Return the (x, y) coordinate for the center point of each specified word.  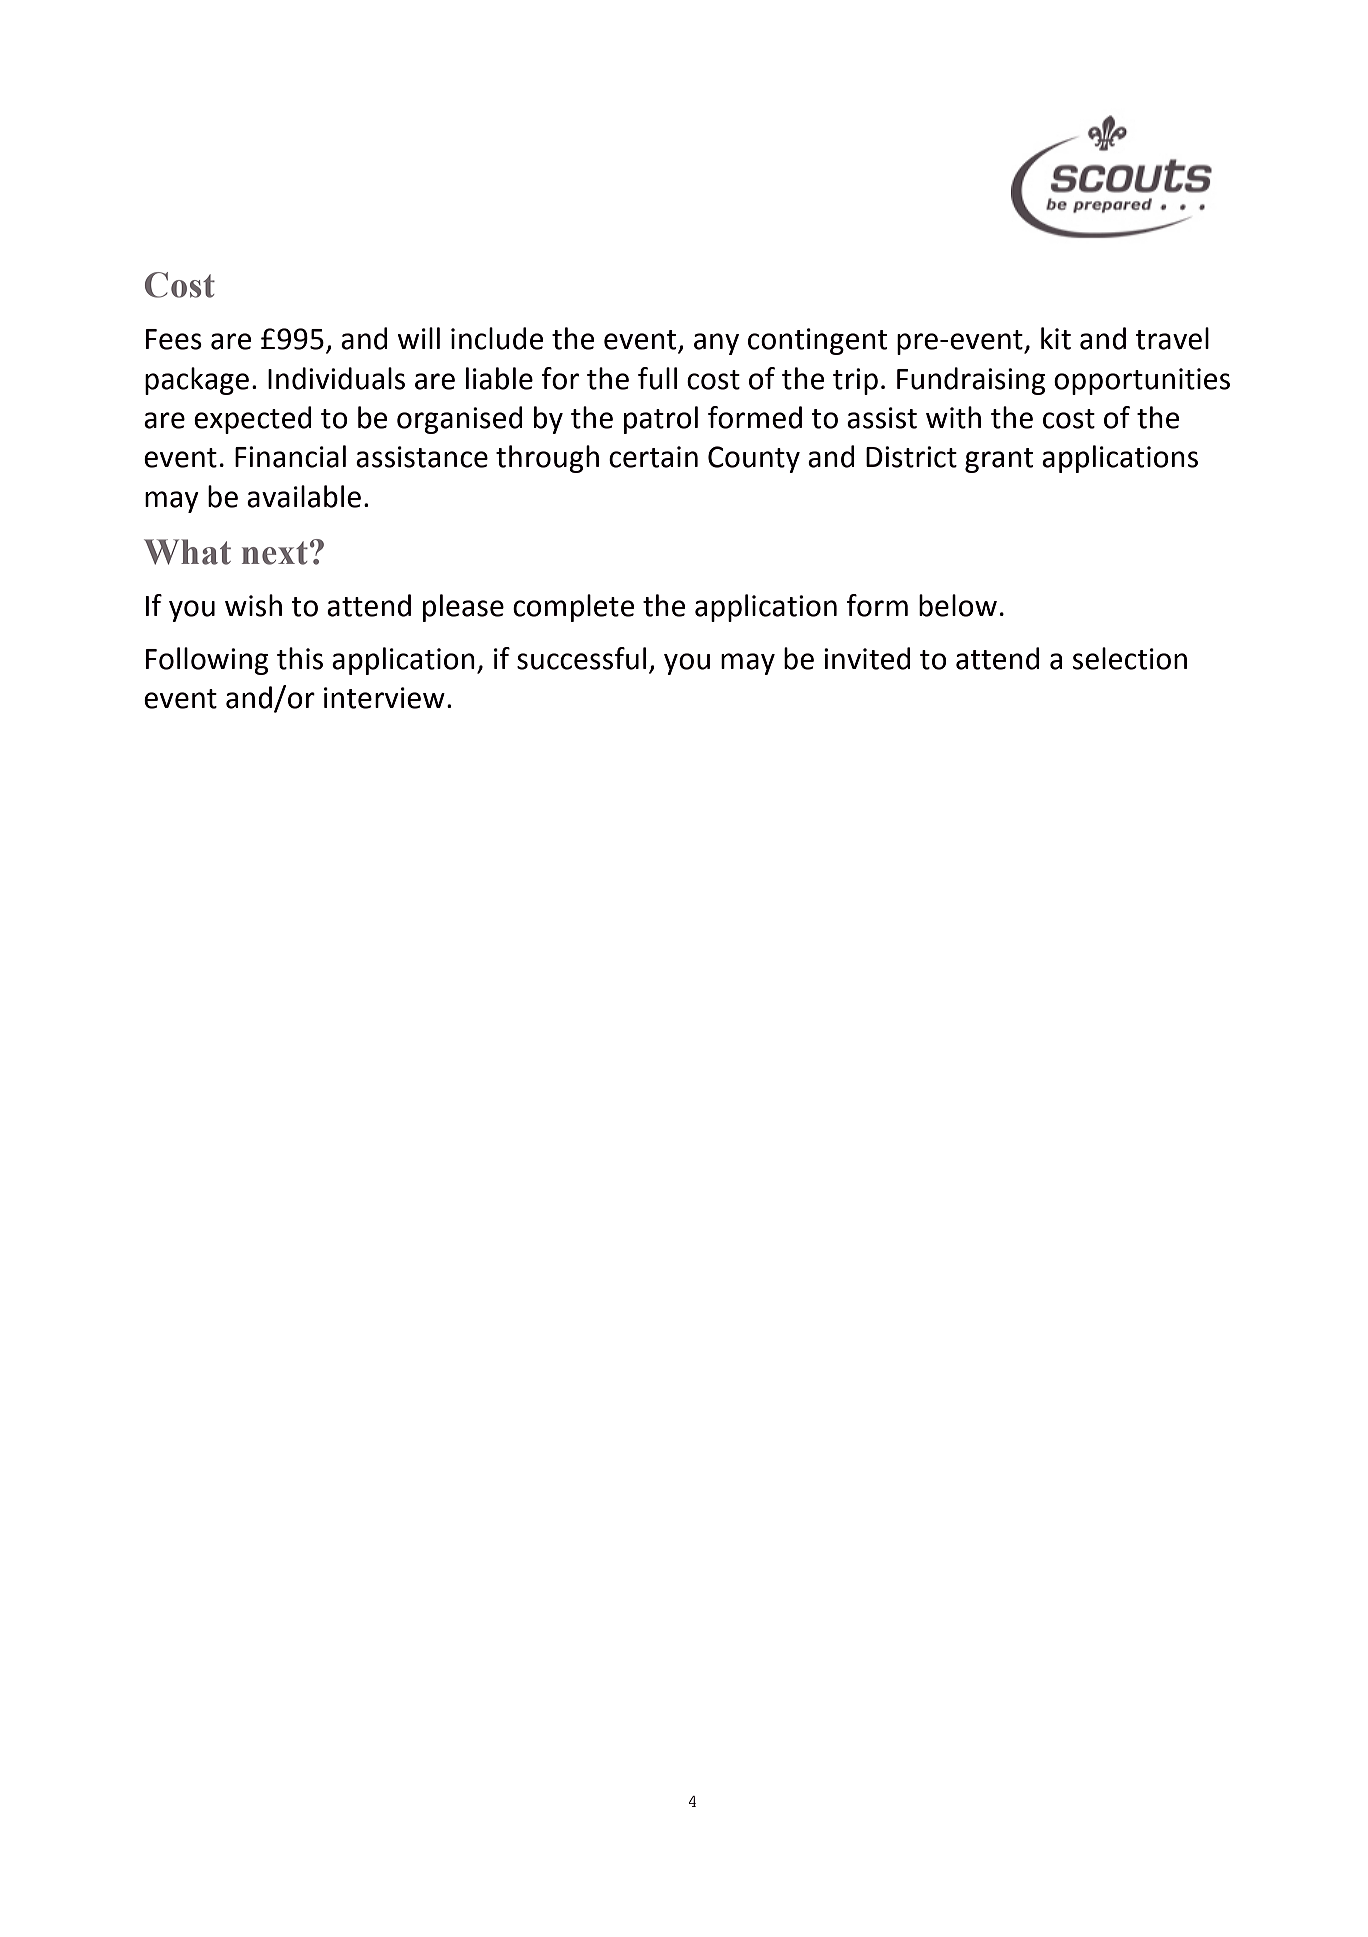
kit (1056, 338)
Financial (290, 456)
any (716, 344)
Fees (174, 339)
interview (384, 698)
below (958, 605)
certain (653, 457)
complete (573, 608)
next (275, 553)
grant (999, 460)
